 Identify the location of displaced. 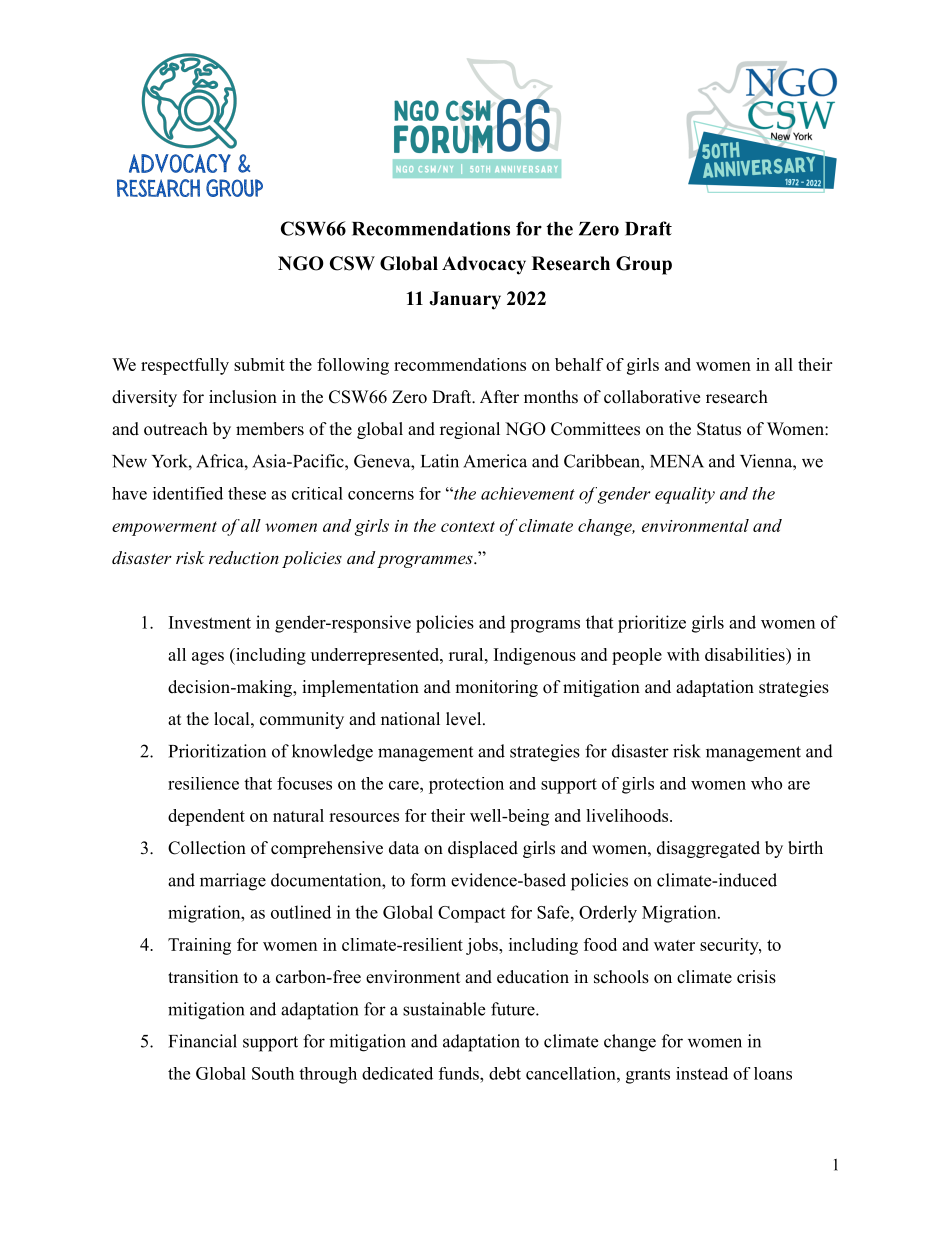
(483, 849).
